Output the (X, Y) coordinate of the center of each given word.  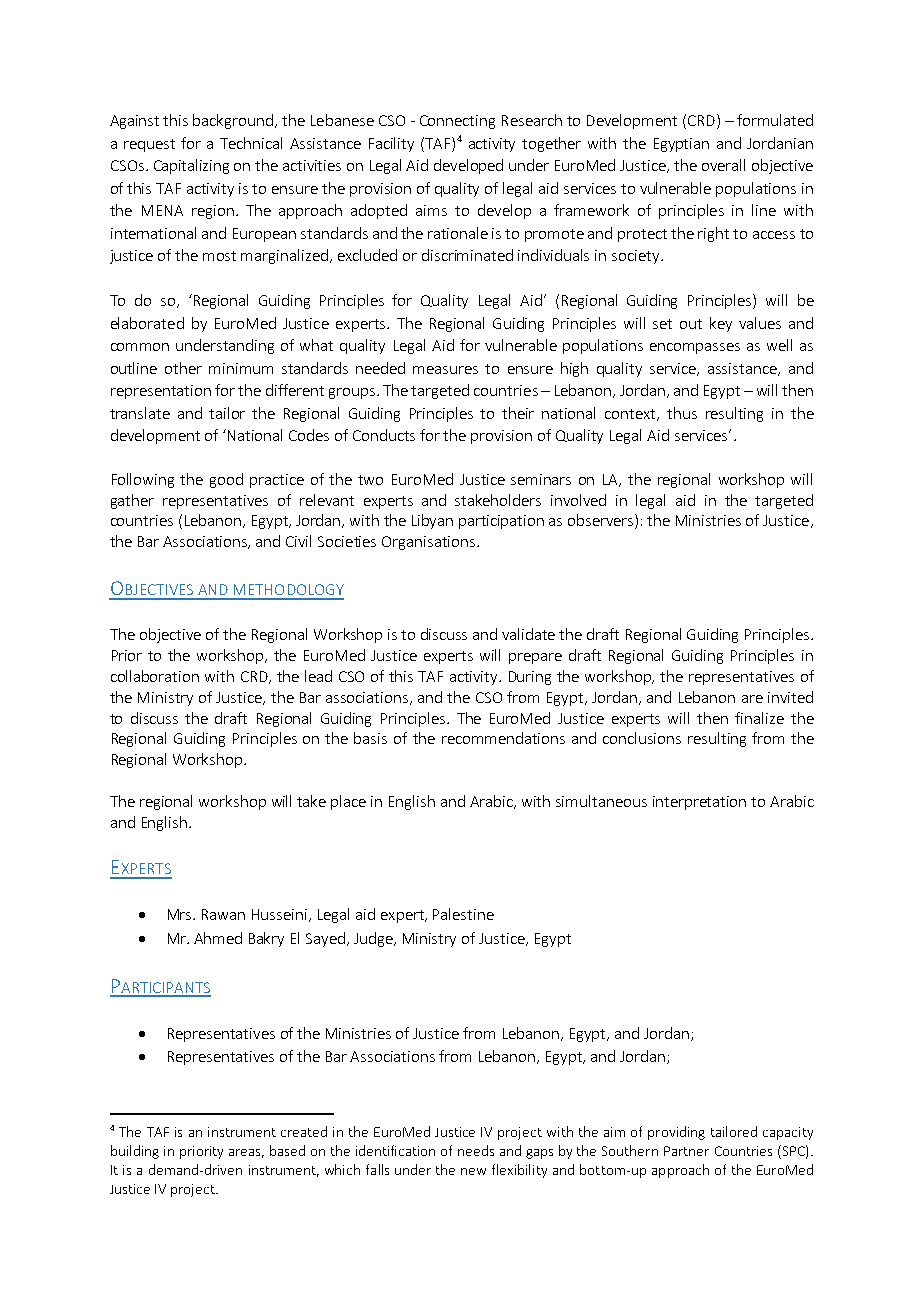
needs (476, 1150)
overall (723, 165)
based (287, 1150)
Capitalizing (191, 166)
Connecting (457, 122)
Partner (686, 1151)
